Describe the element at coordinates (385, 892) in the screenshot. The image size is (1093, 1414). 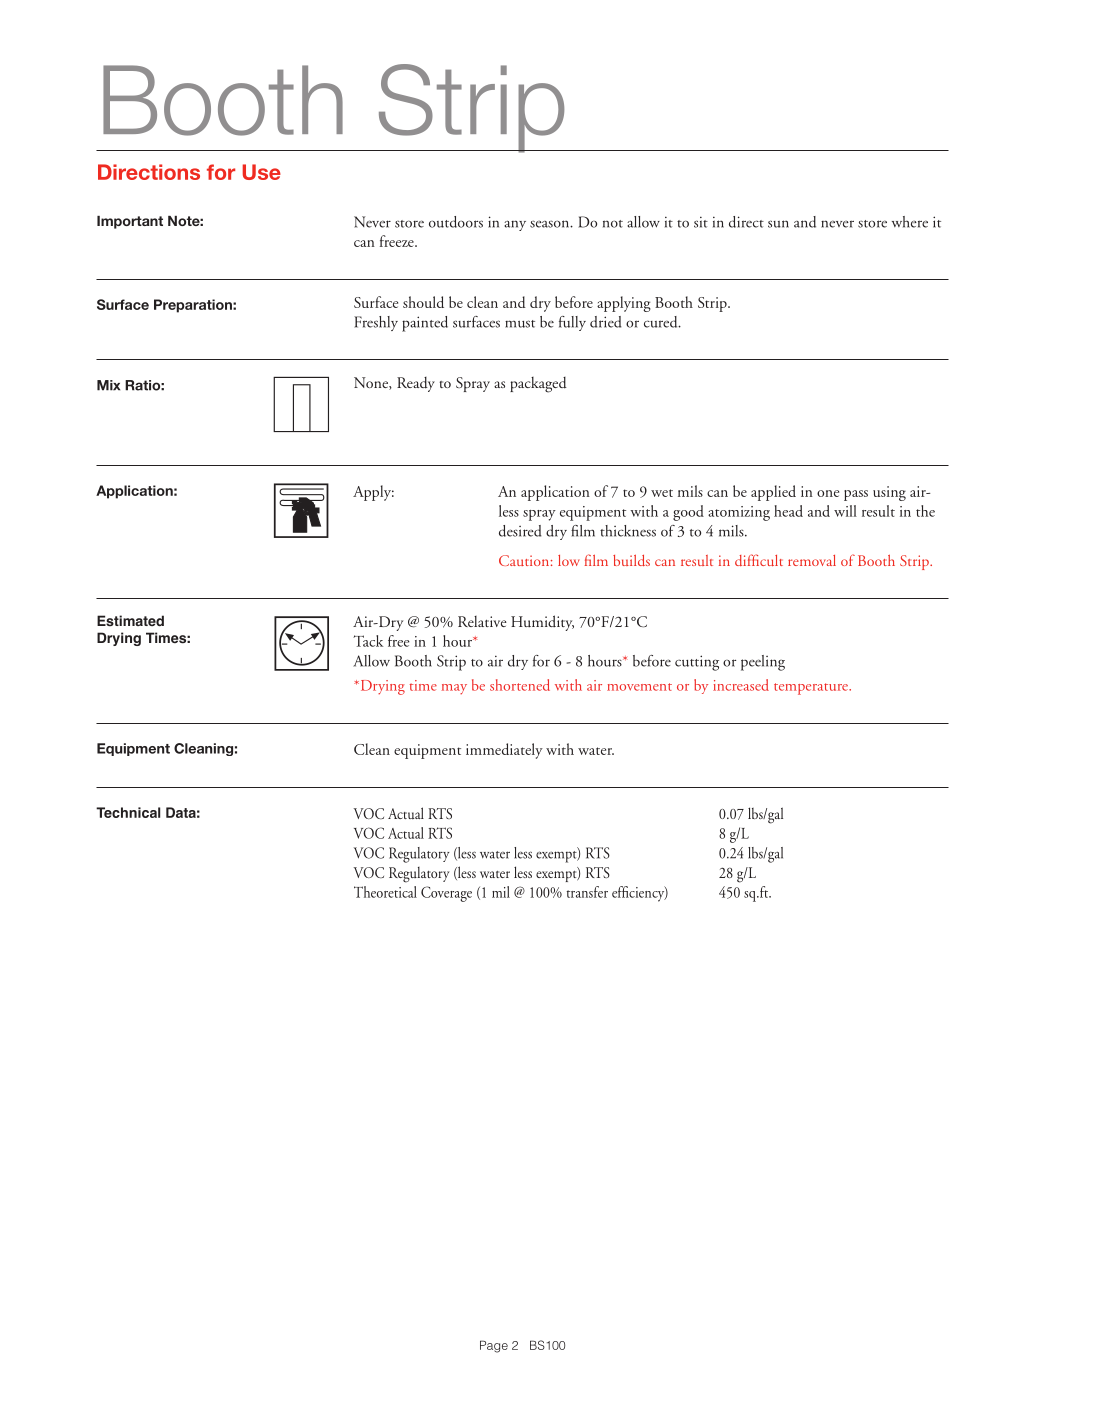
I see `Theoretical` at that location.
